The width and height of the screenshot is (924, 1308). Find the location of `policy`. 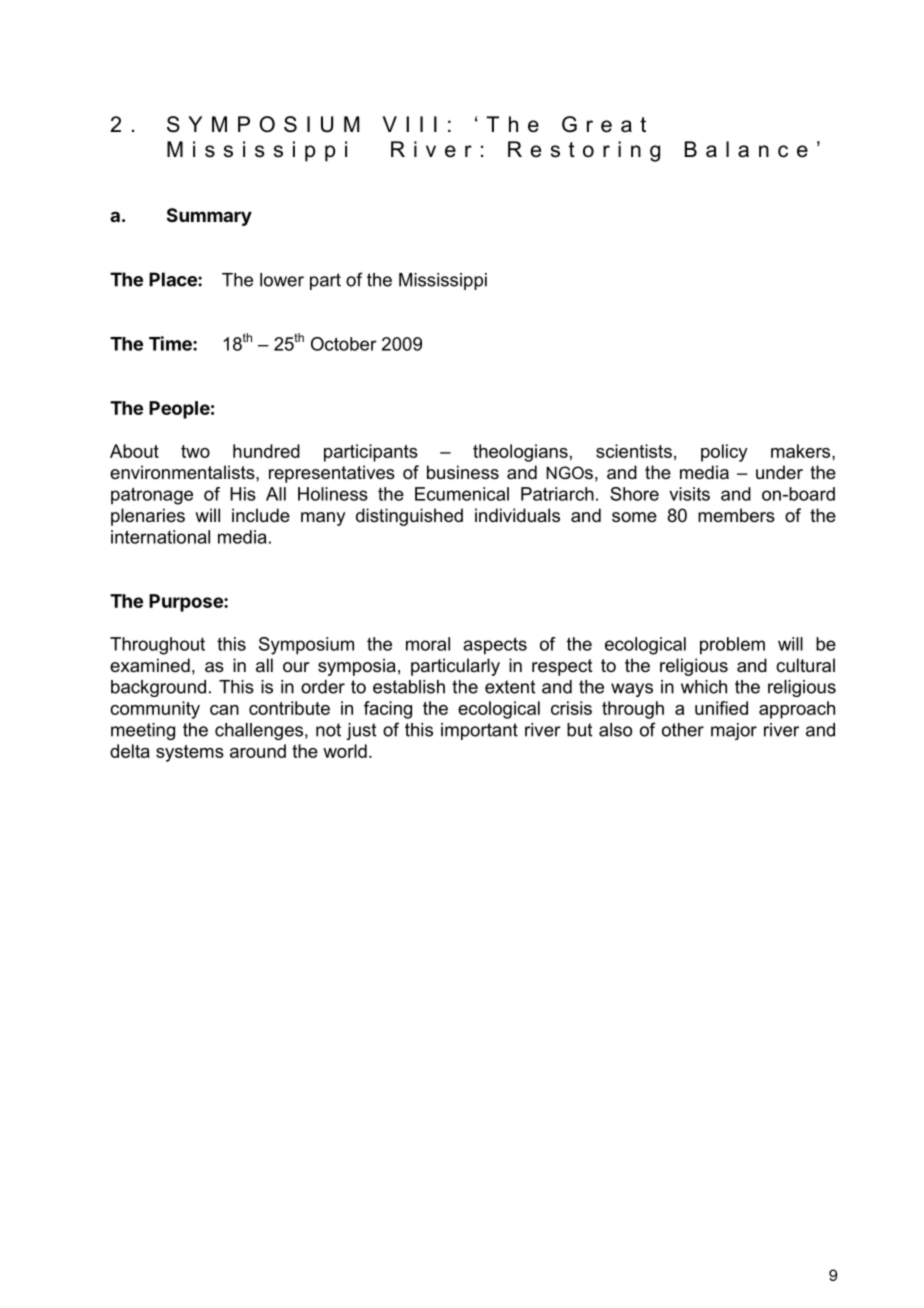

policy is located at coordinates (724, 453).
